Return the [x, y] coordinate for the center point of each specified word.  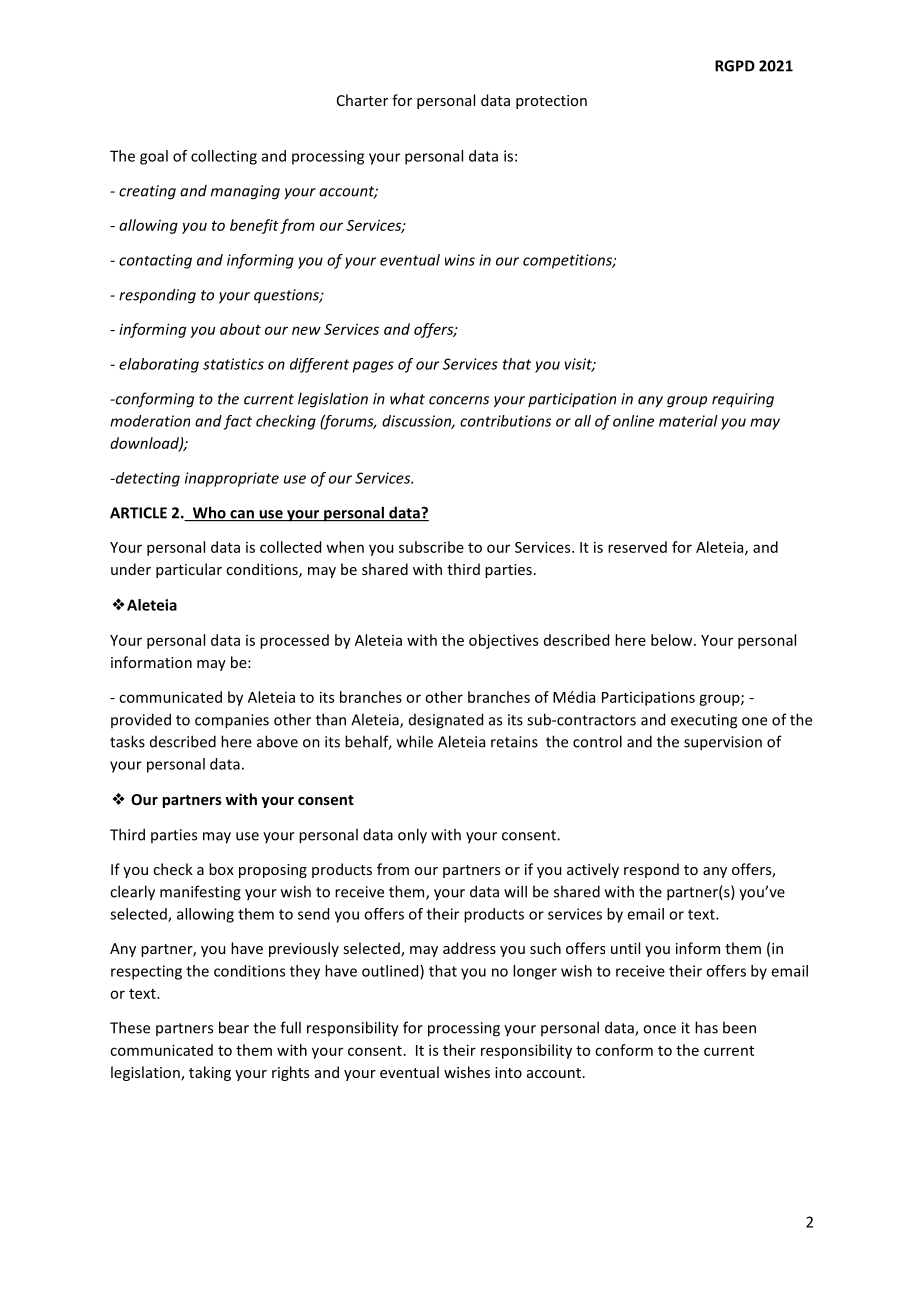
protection [551, 102]
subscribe [431, 547]
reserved [637, 547]
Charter [362, 100]
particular [189, 570]
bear [234, 1027]
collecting [224, 157]
